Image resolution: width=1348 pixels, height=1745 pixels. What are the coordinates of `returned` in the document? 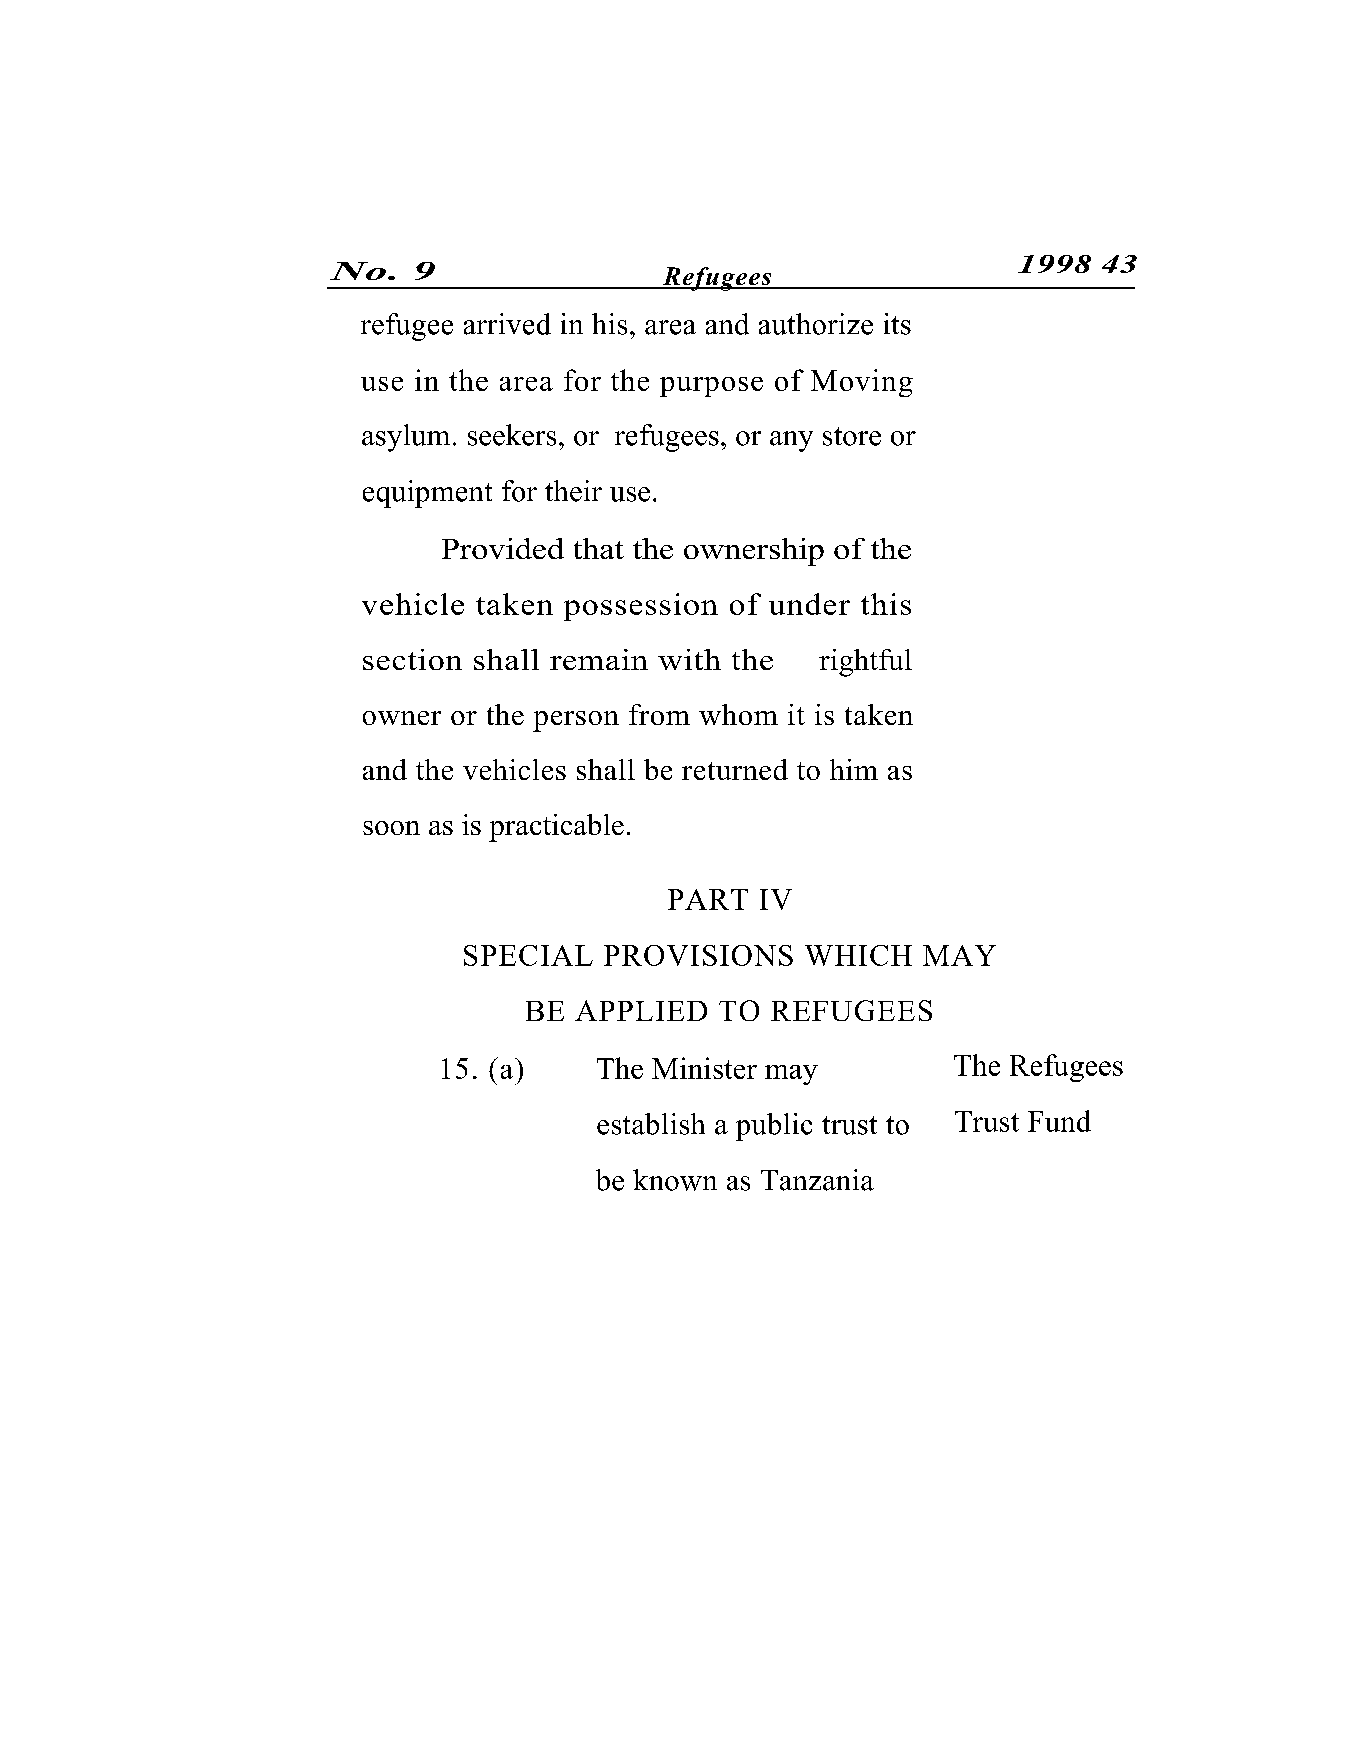 It's located at (735, 769).
